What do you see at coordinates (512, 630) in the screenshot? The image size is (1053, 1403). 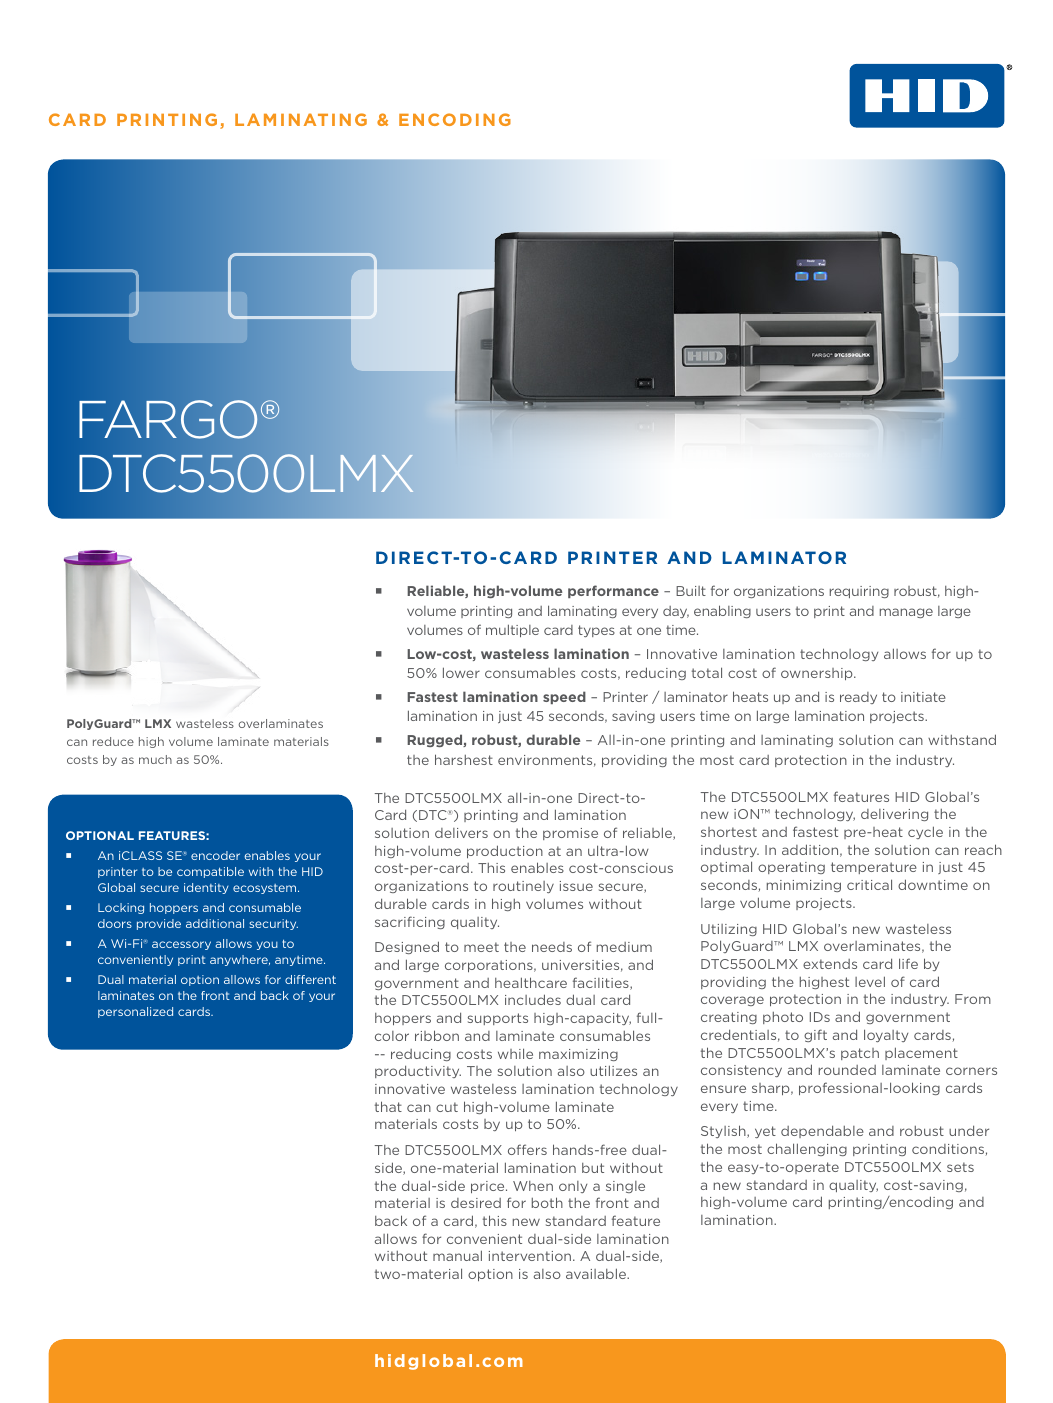 I see `multiple` at bounding box center [512, 630].
